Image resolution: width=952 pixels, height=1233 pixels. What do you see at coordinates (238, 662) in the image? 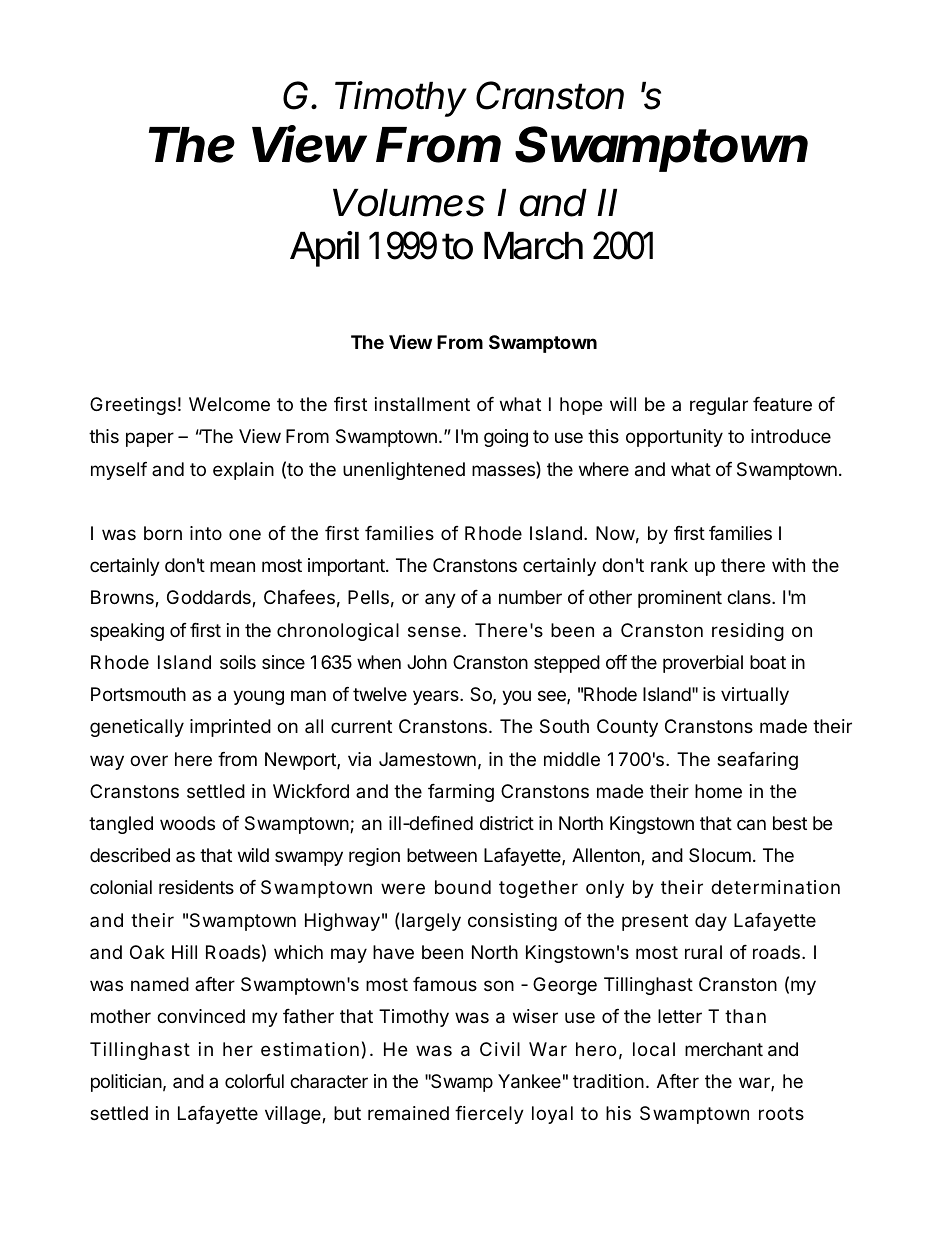
I see `soils` at bounding box center [238, 662].
